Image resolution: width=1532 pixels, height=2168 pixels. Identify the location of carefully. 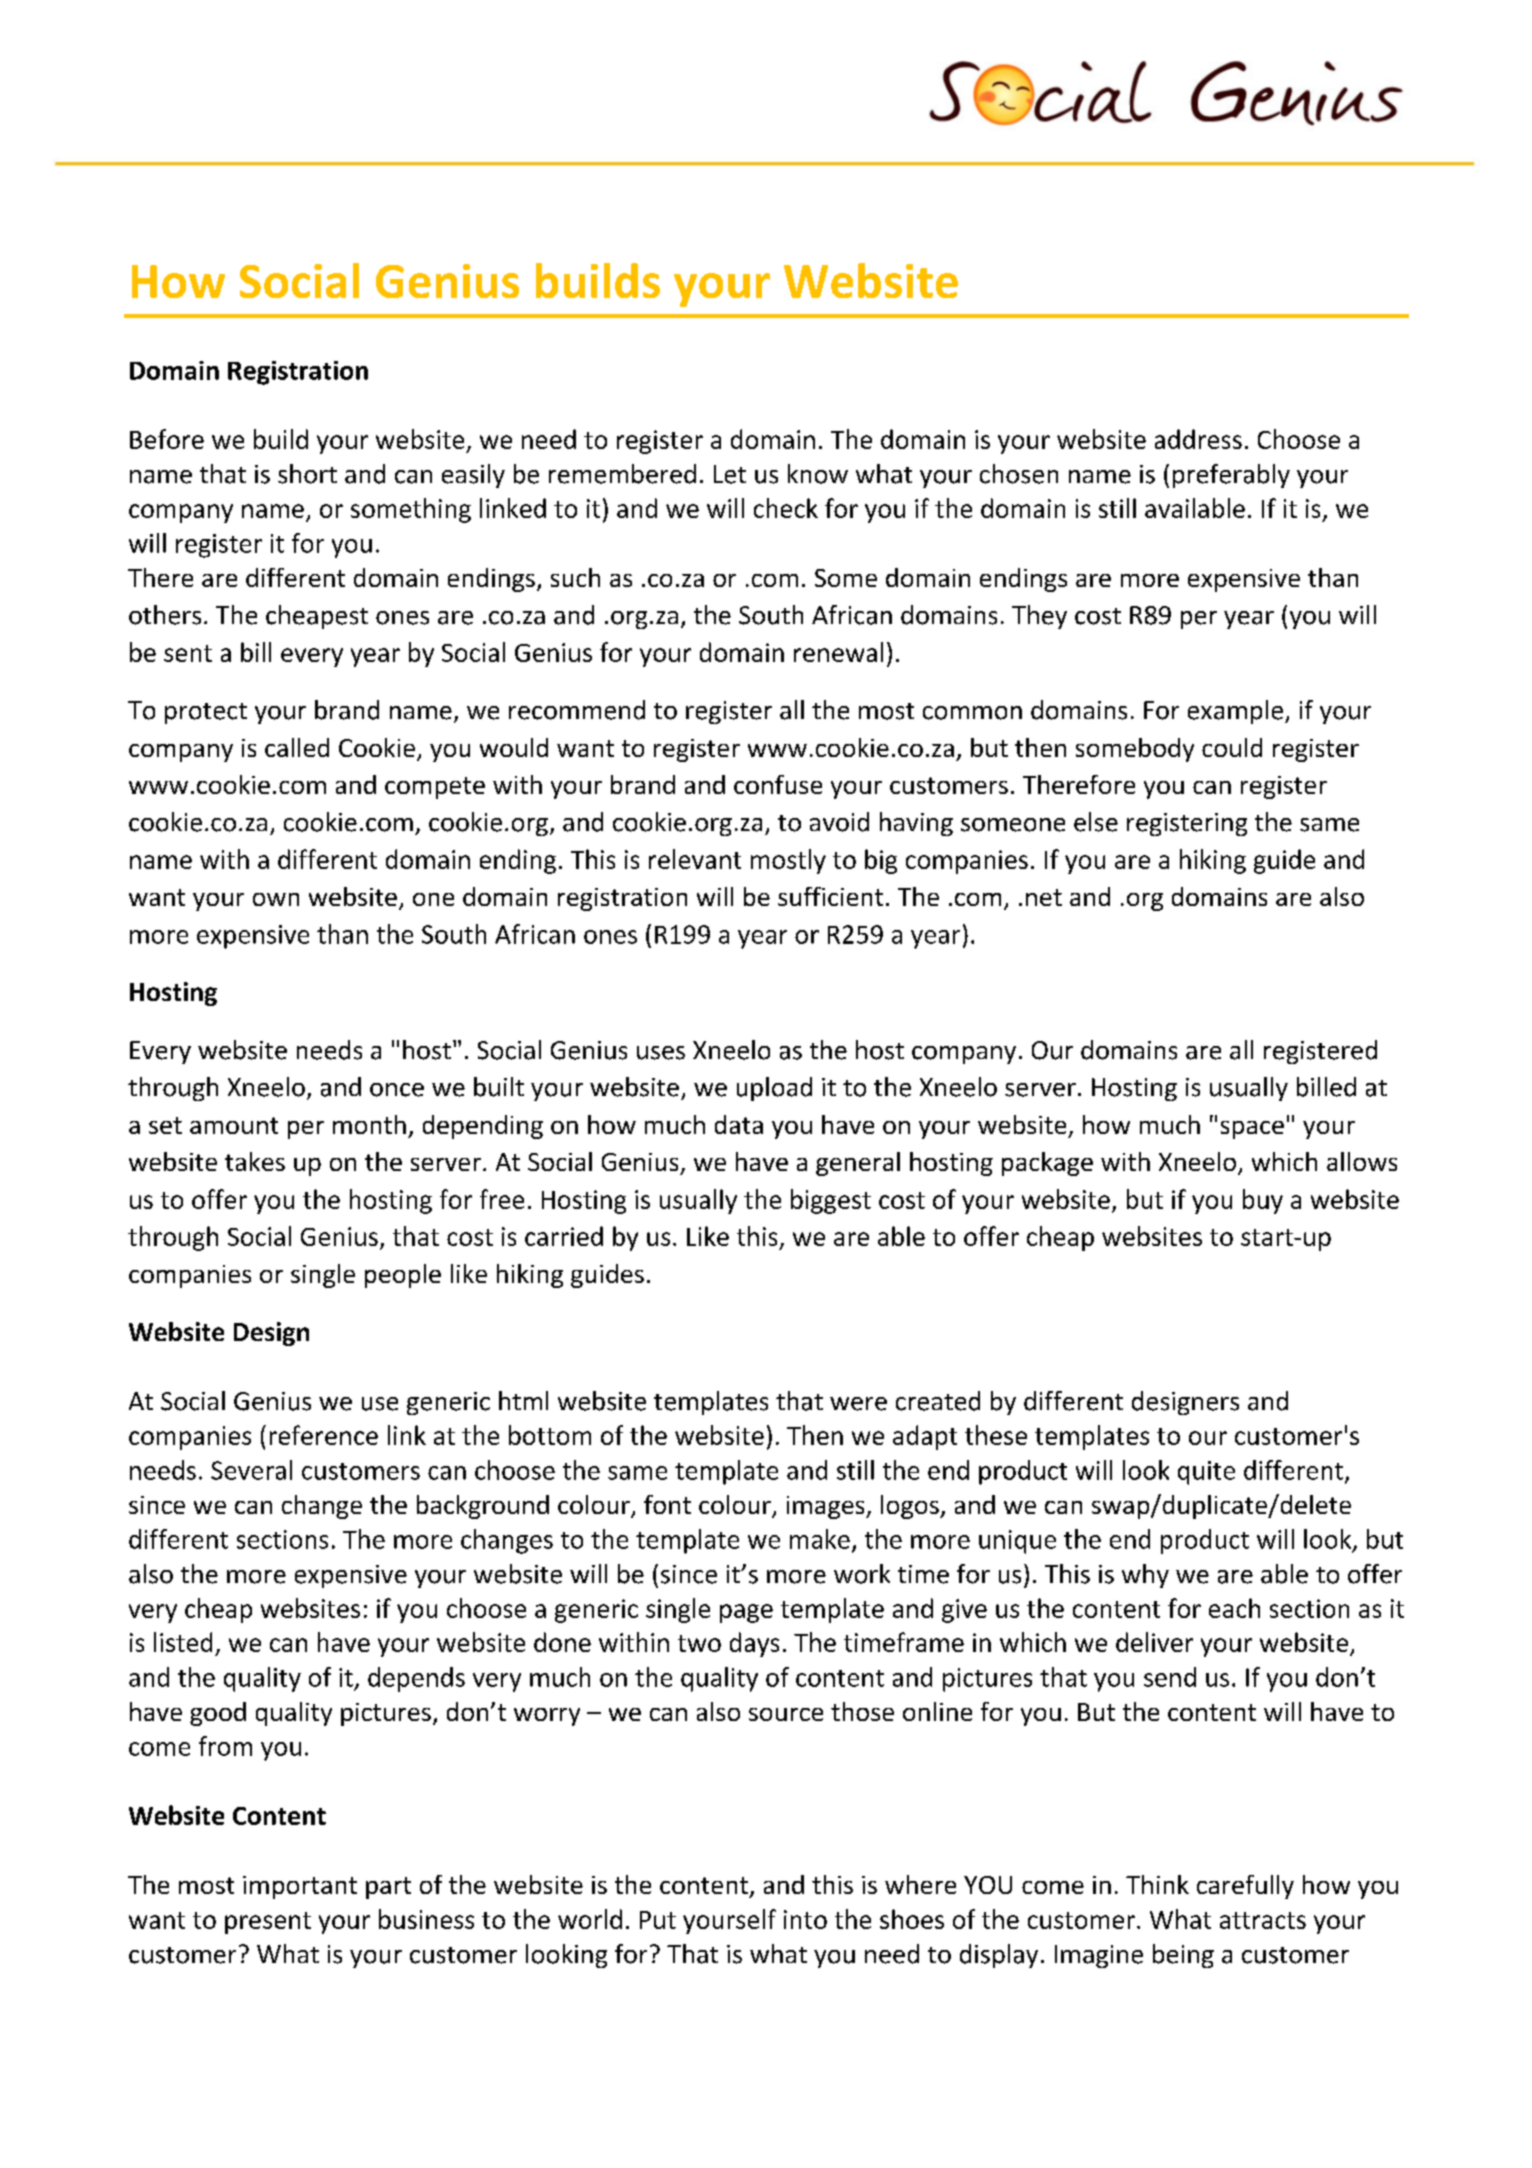
(1245, 1887).
